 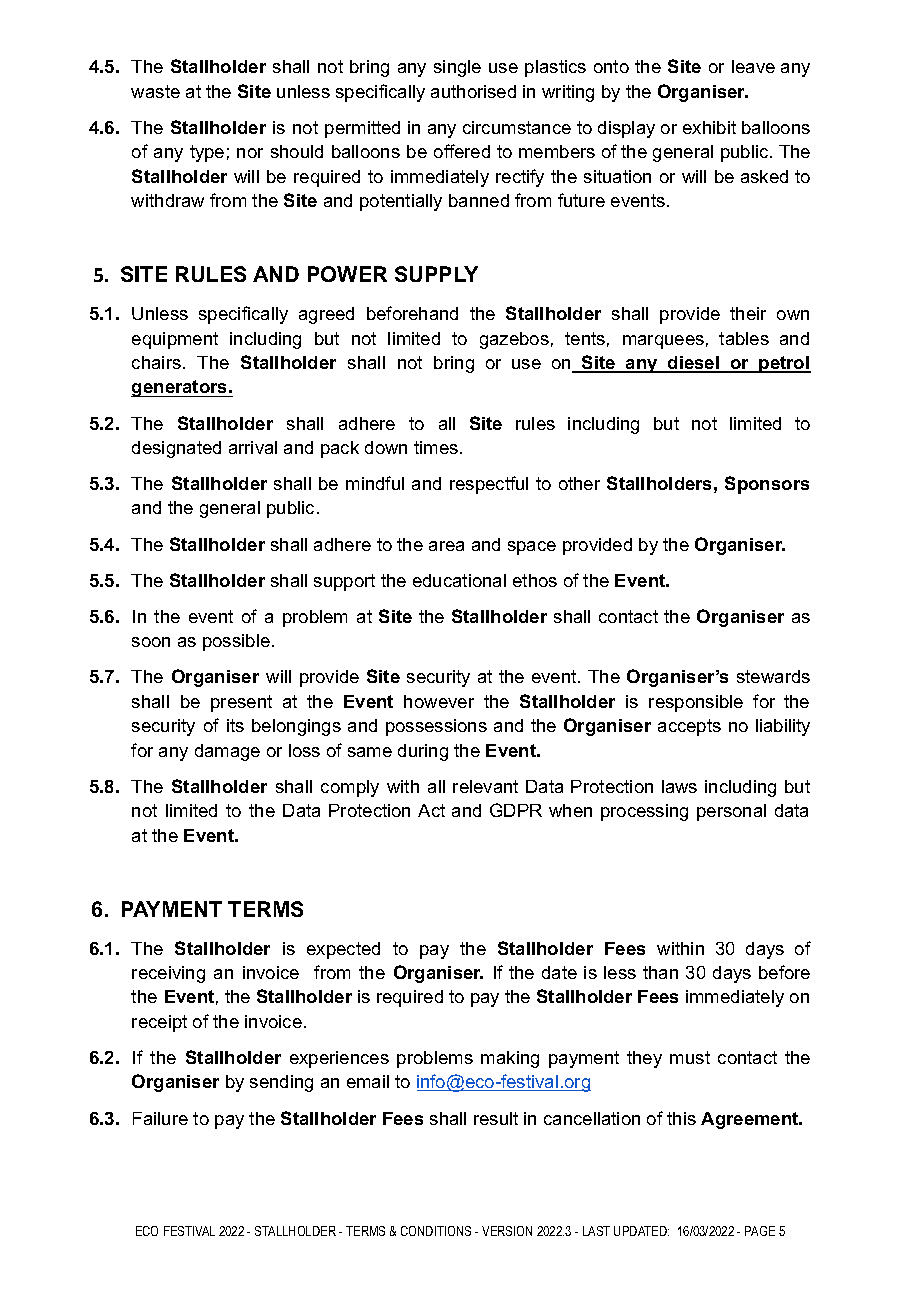 What do you see at coordinates (236, 642) in the image?
I see `possible` at bounding box center [236, 642].
